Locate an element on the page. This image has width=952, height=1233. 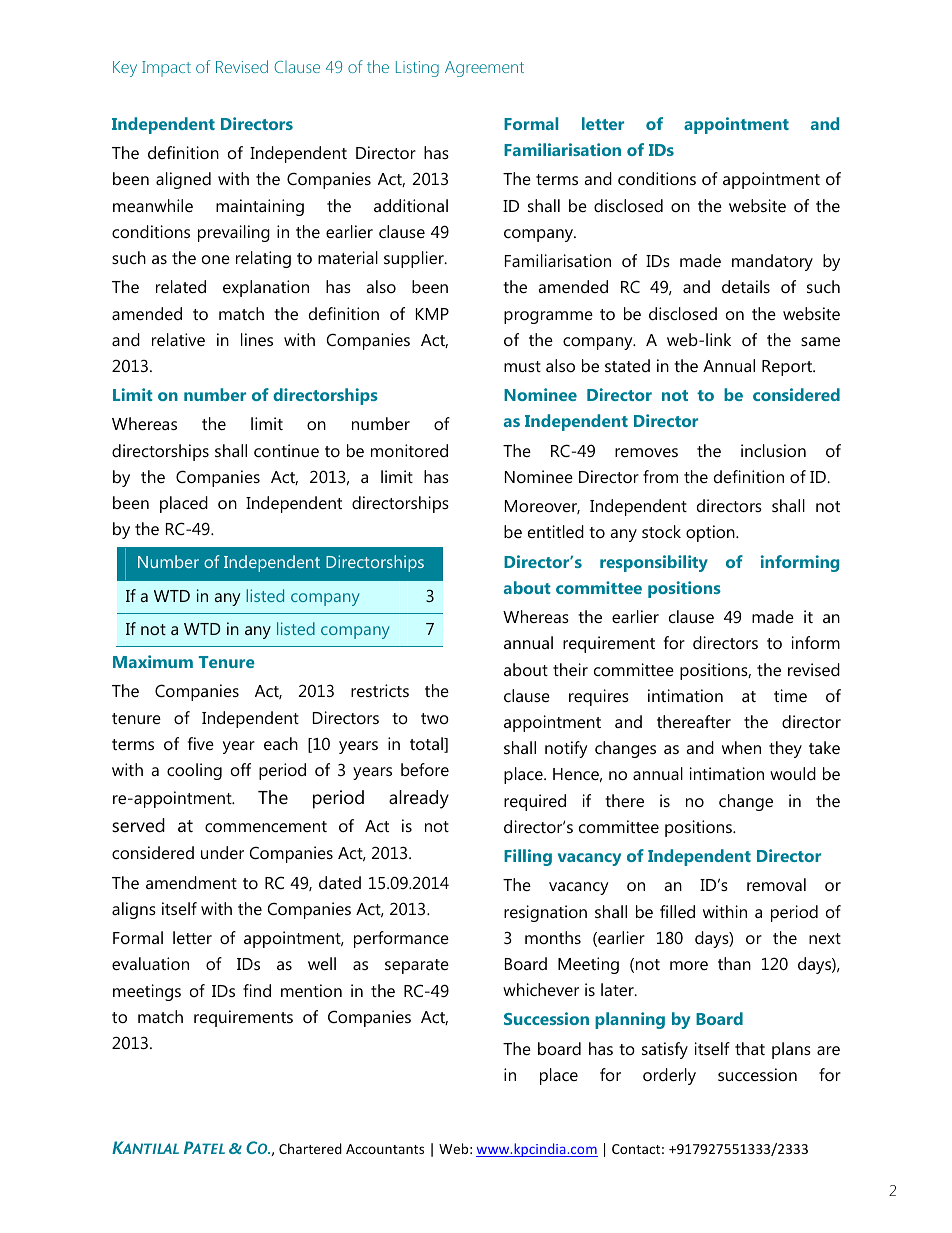
under is located at coordinates (222, 852).
